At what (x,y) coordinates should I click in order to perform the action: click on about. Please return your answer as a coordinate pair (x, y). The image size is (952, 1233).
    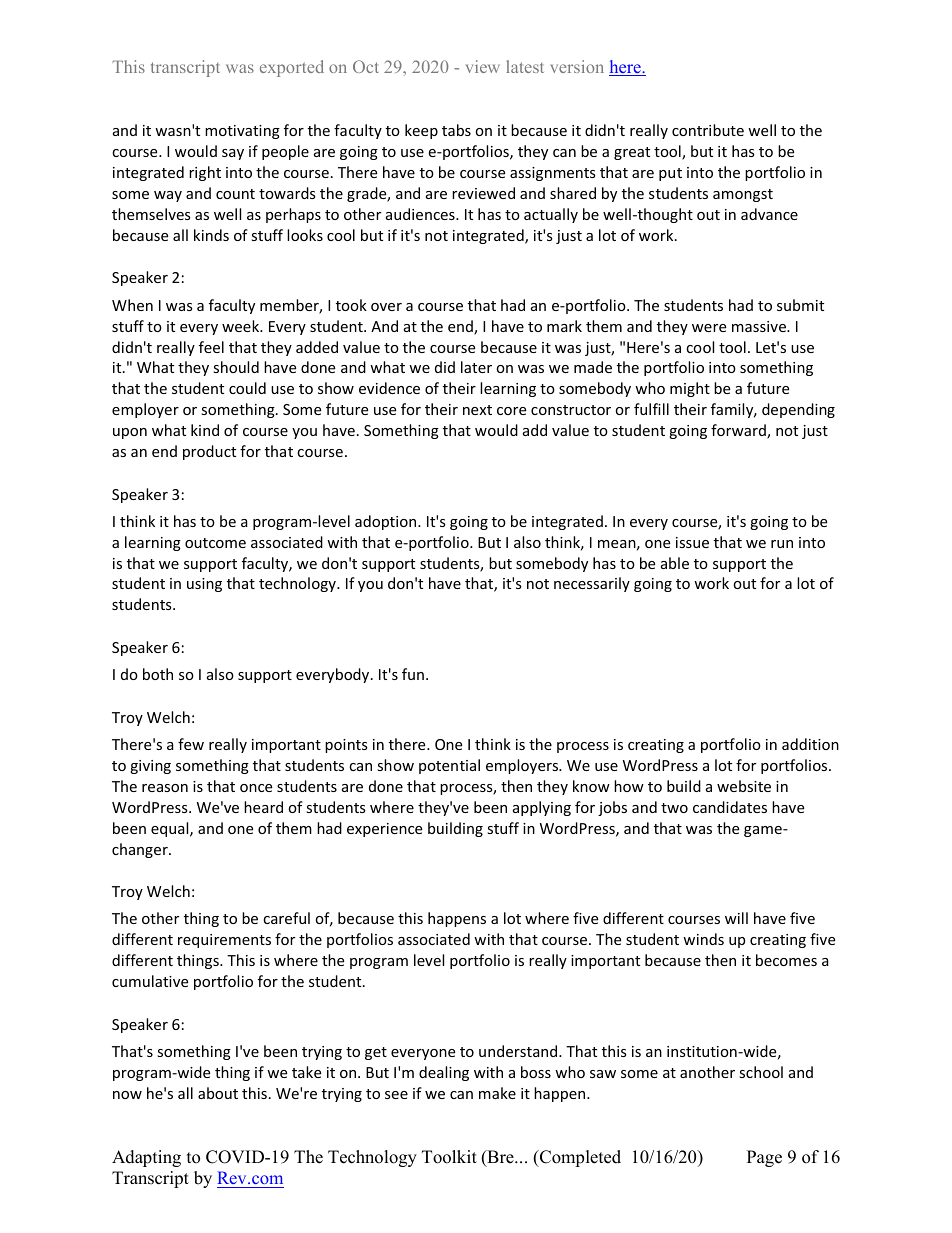
    Looking at the image, I should click on (218, 1093).
